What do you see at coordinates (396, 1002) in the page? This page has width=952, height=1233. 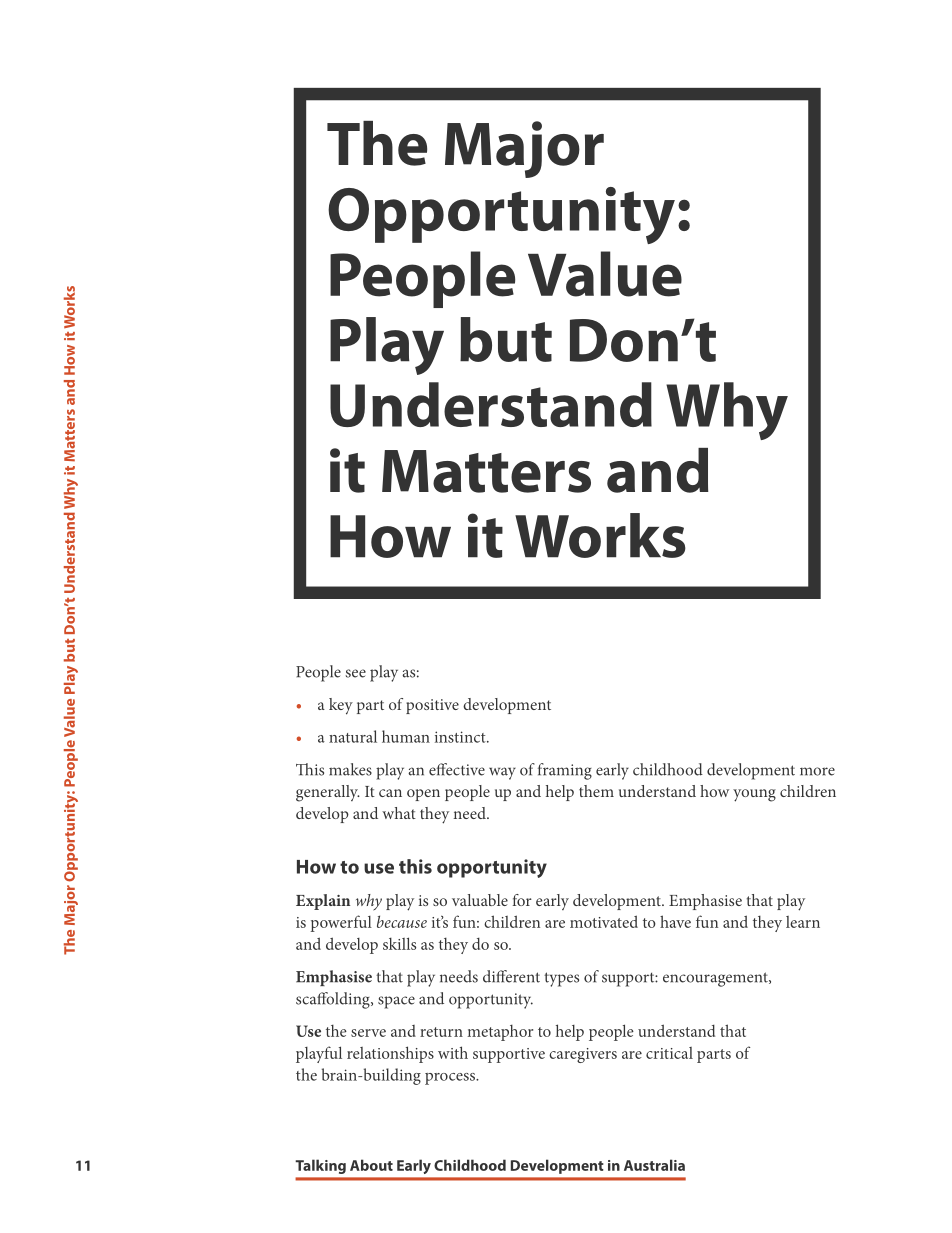 I see `space` at bounding box center [396, 1002].
